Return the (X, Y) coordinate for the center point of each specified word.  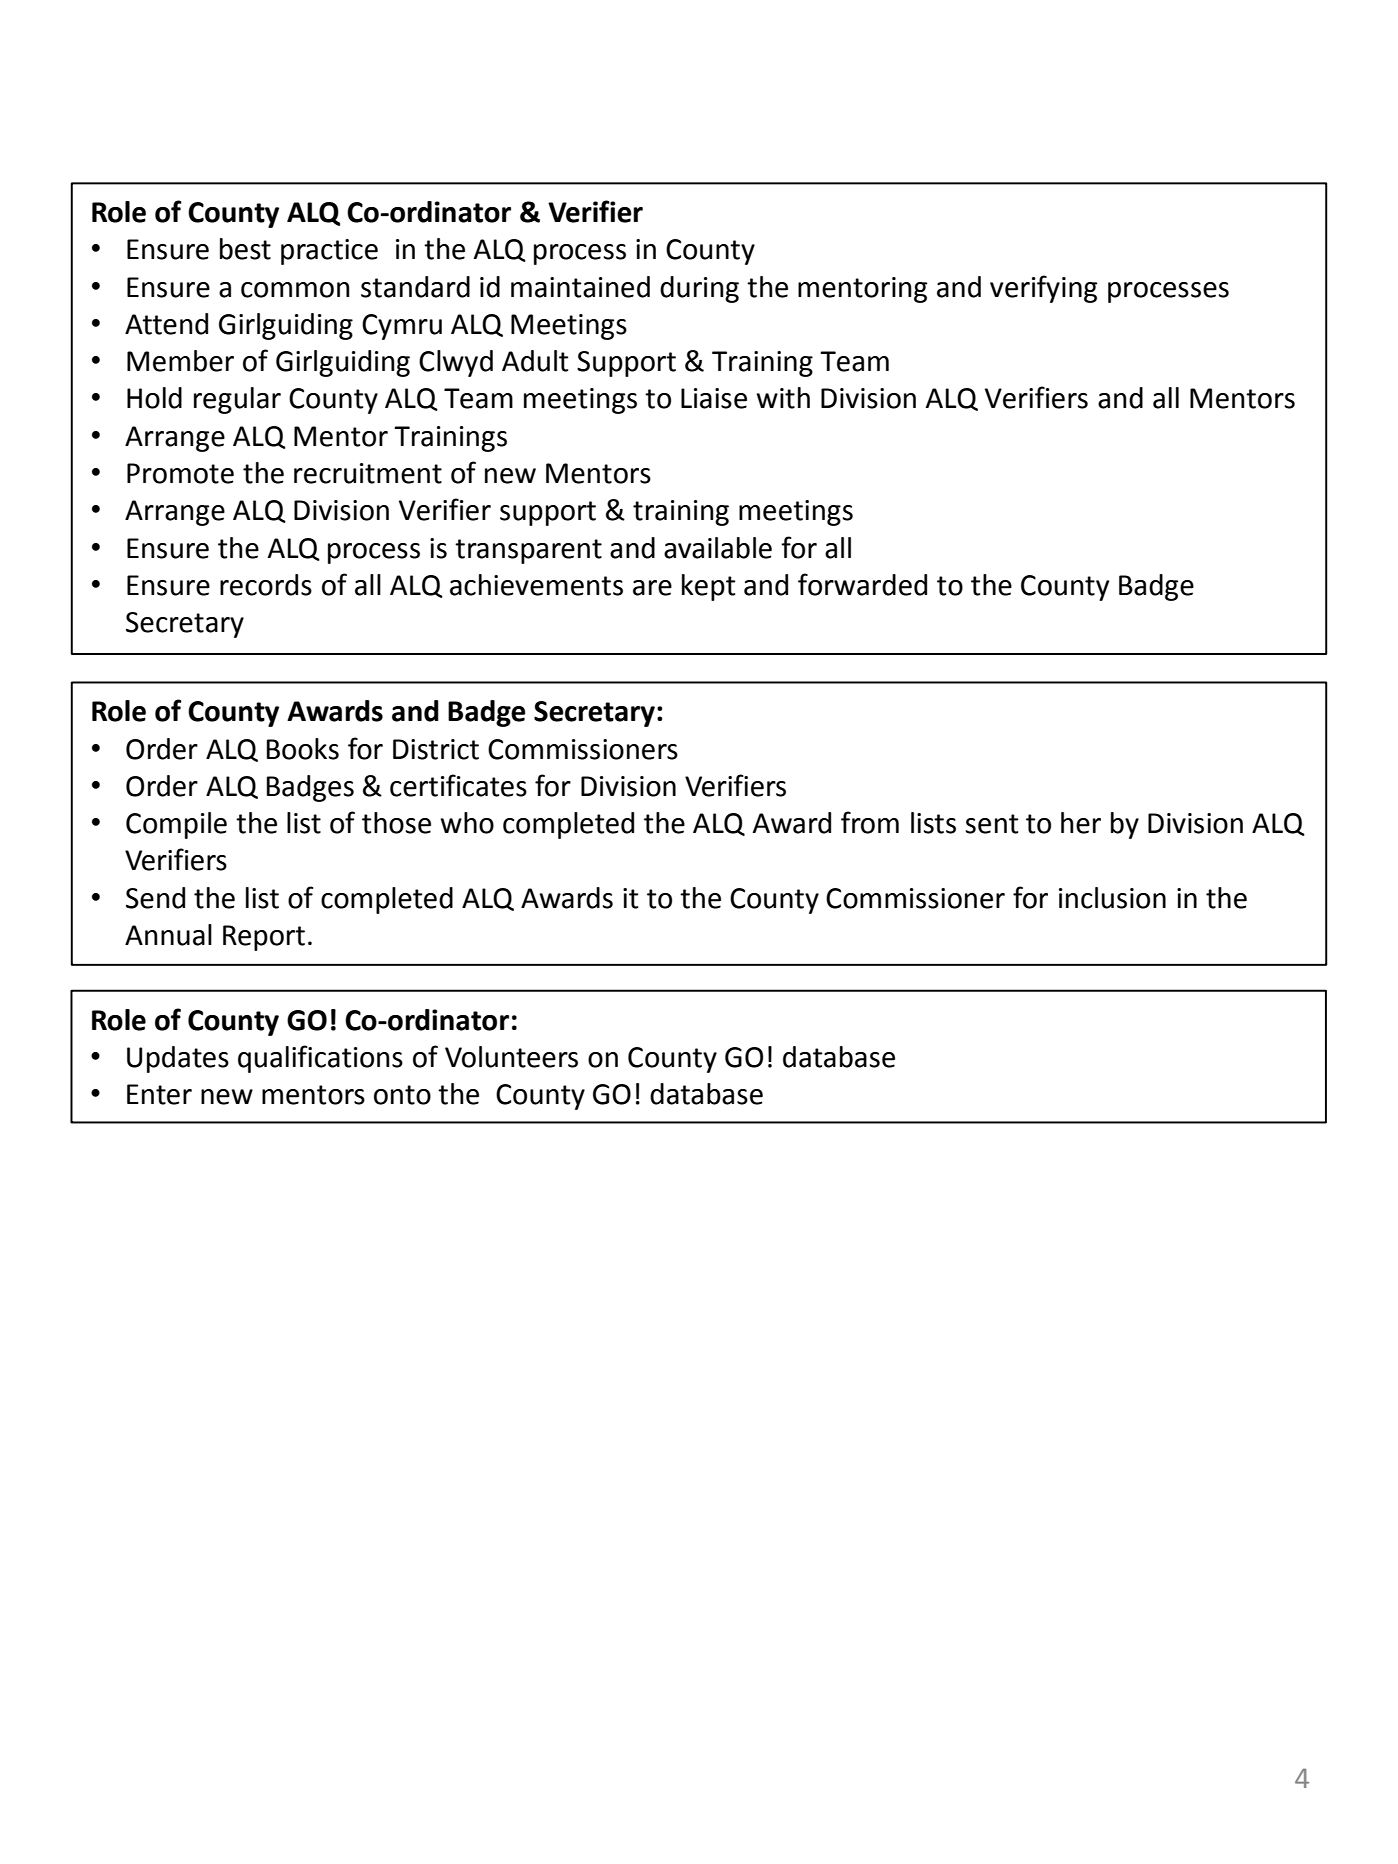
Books (303, 749)
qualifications (320, 1059)
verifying (1043, 289)
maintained (580, 287)
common (295, 290)
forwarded (862, 584)
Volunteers (511, 1057)
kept (708, 587)
